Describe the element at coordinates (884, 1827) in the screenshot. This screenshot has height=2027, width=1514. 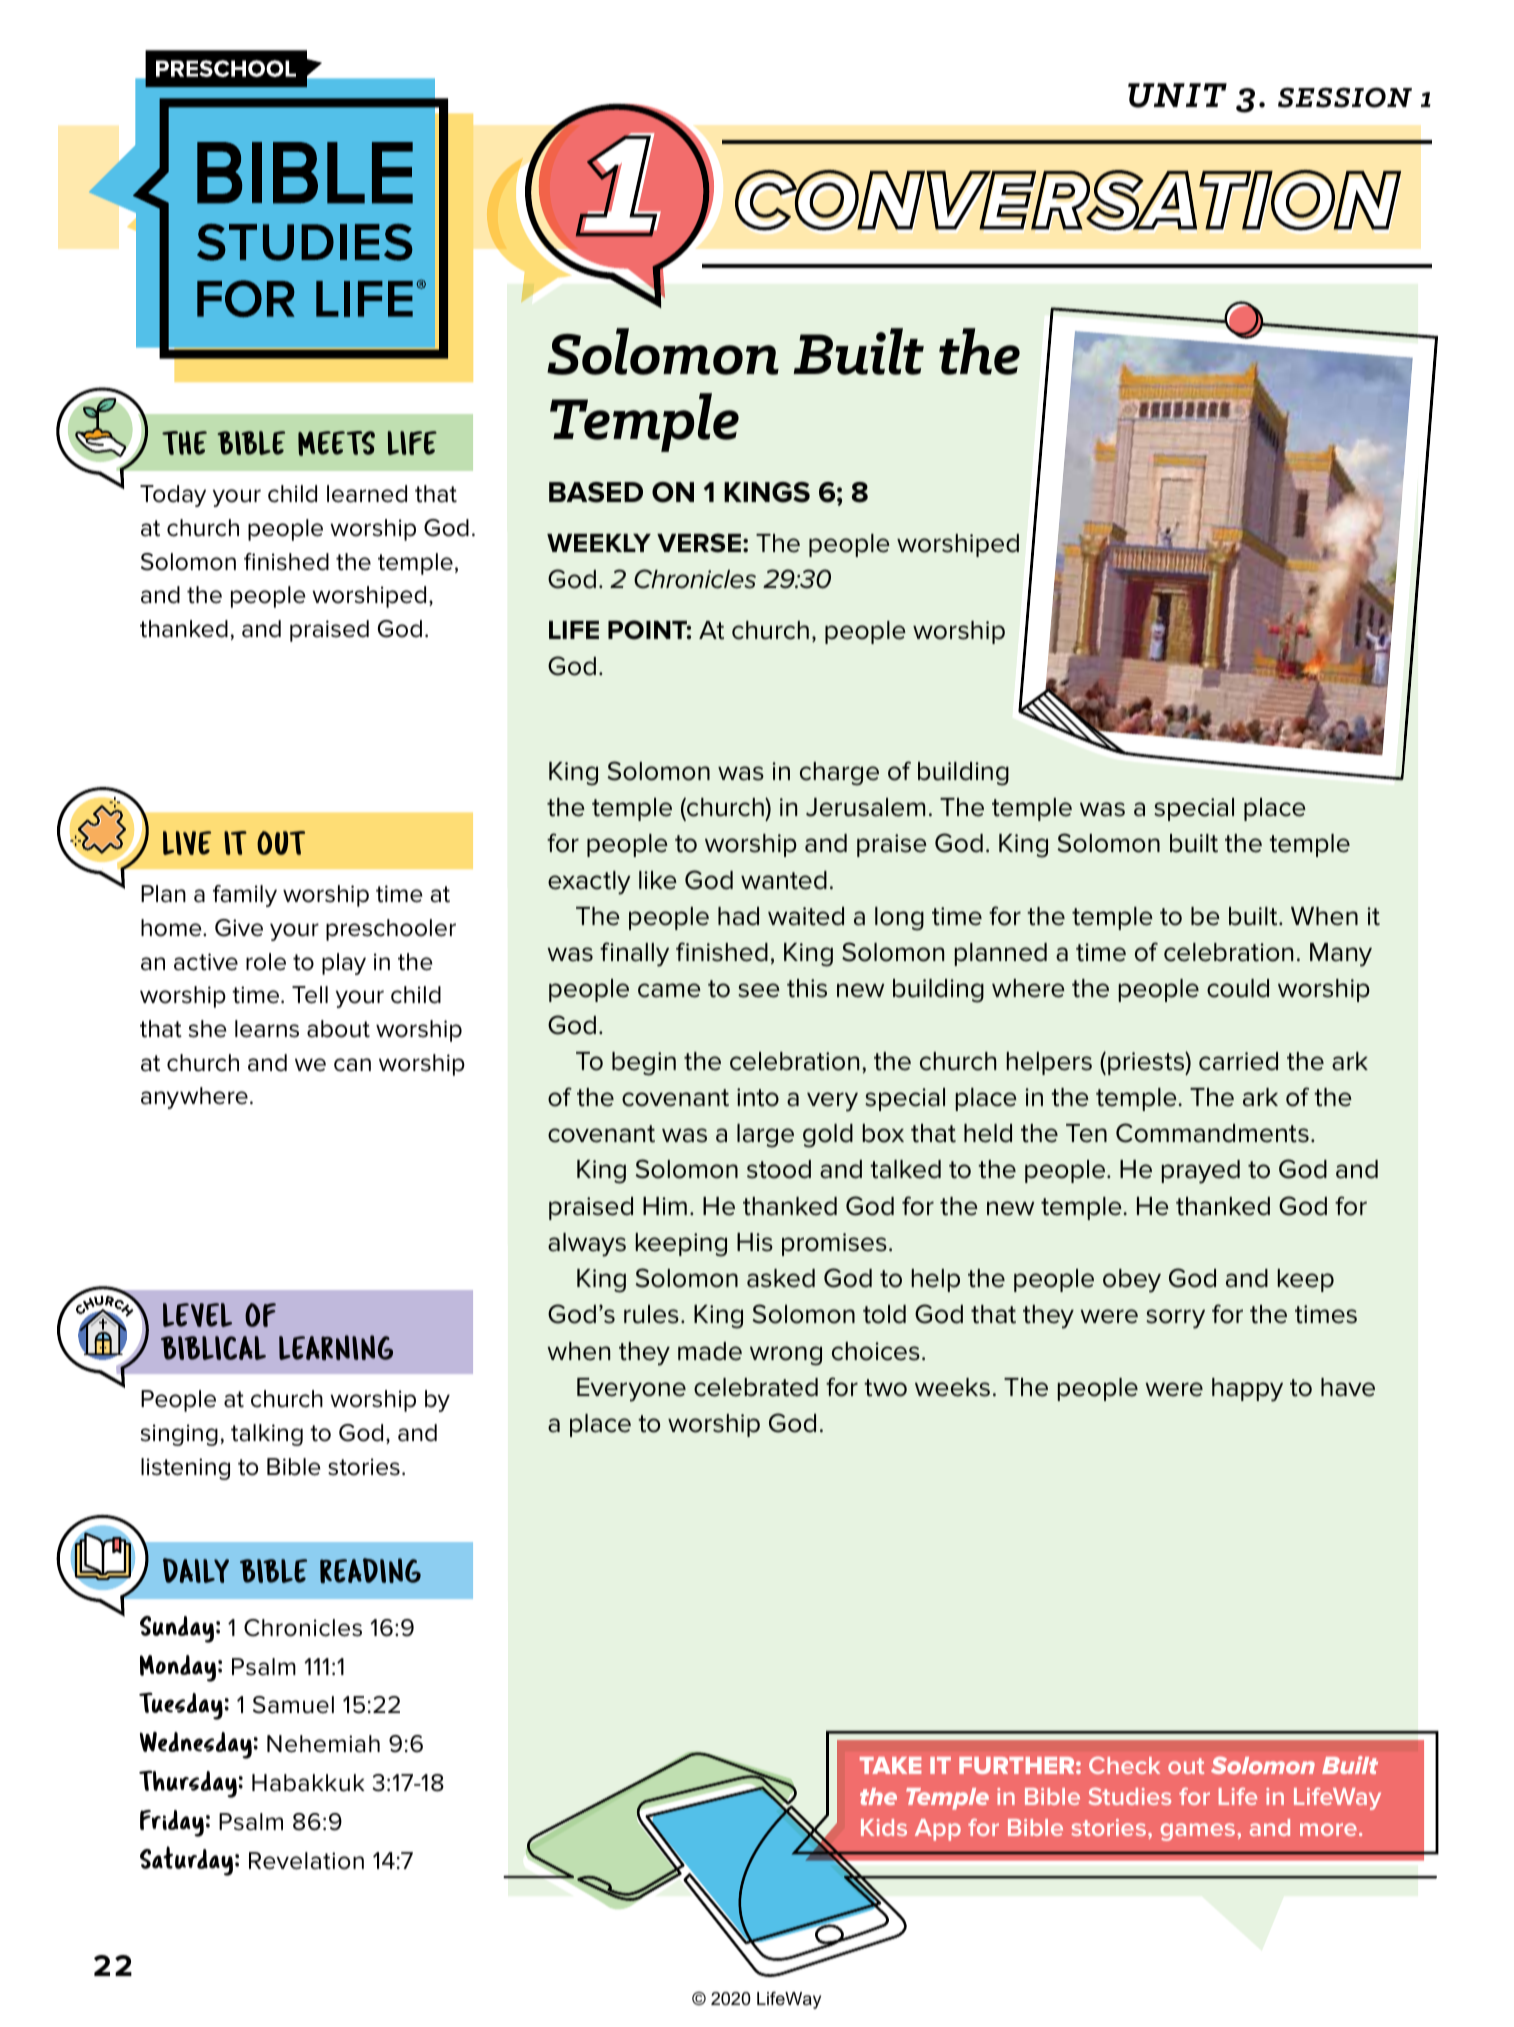
I see `Kids` at that location.
